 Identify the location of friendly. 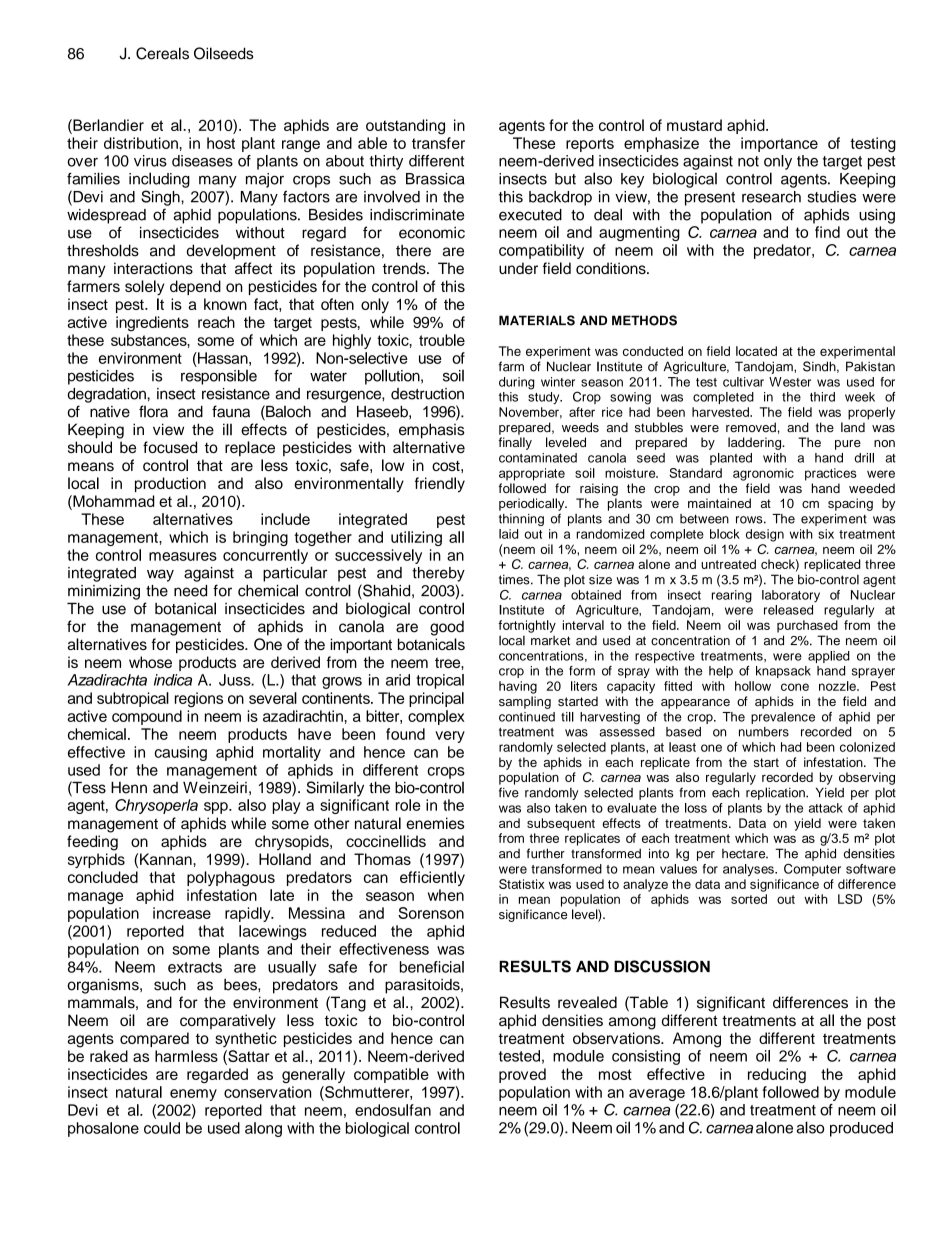
(440, 484).
